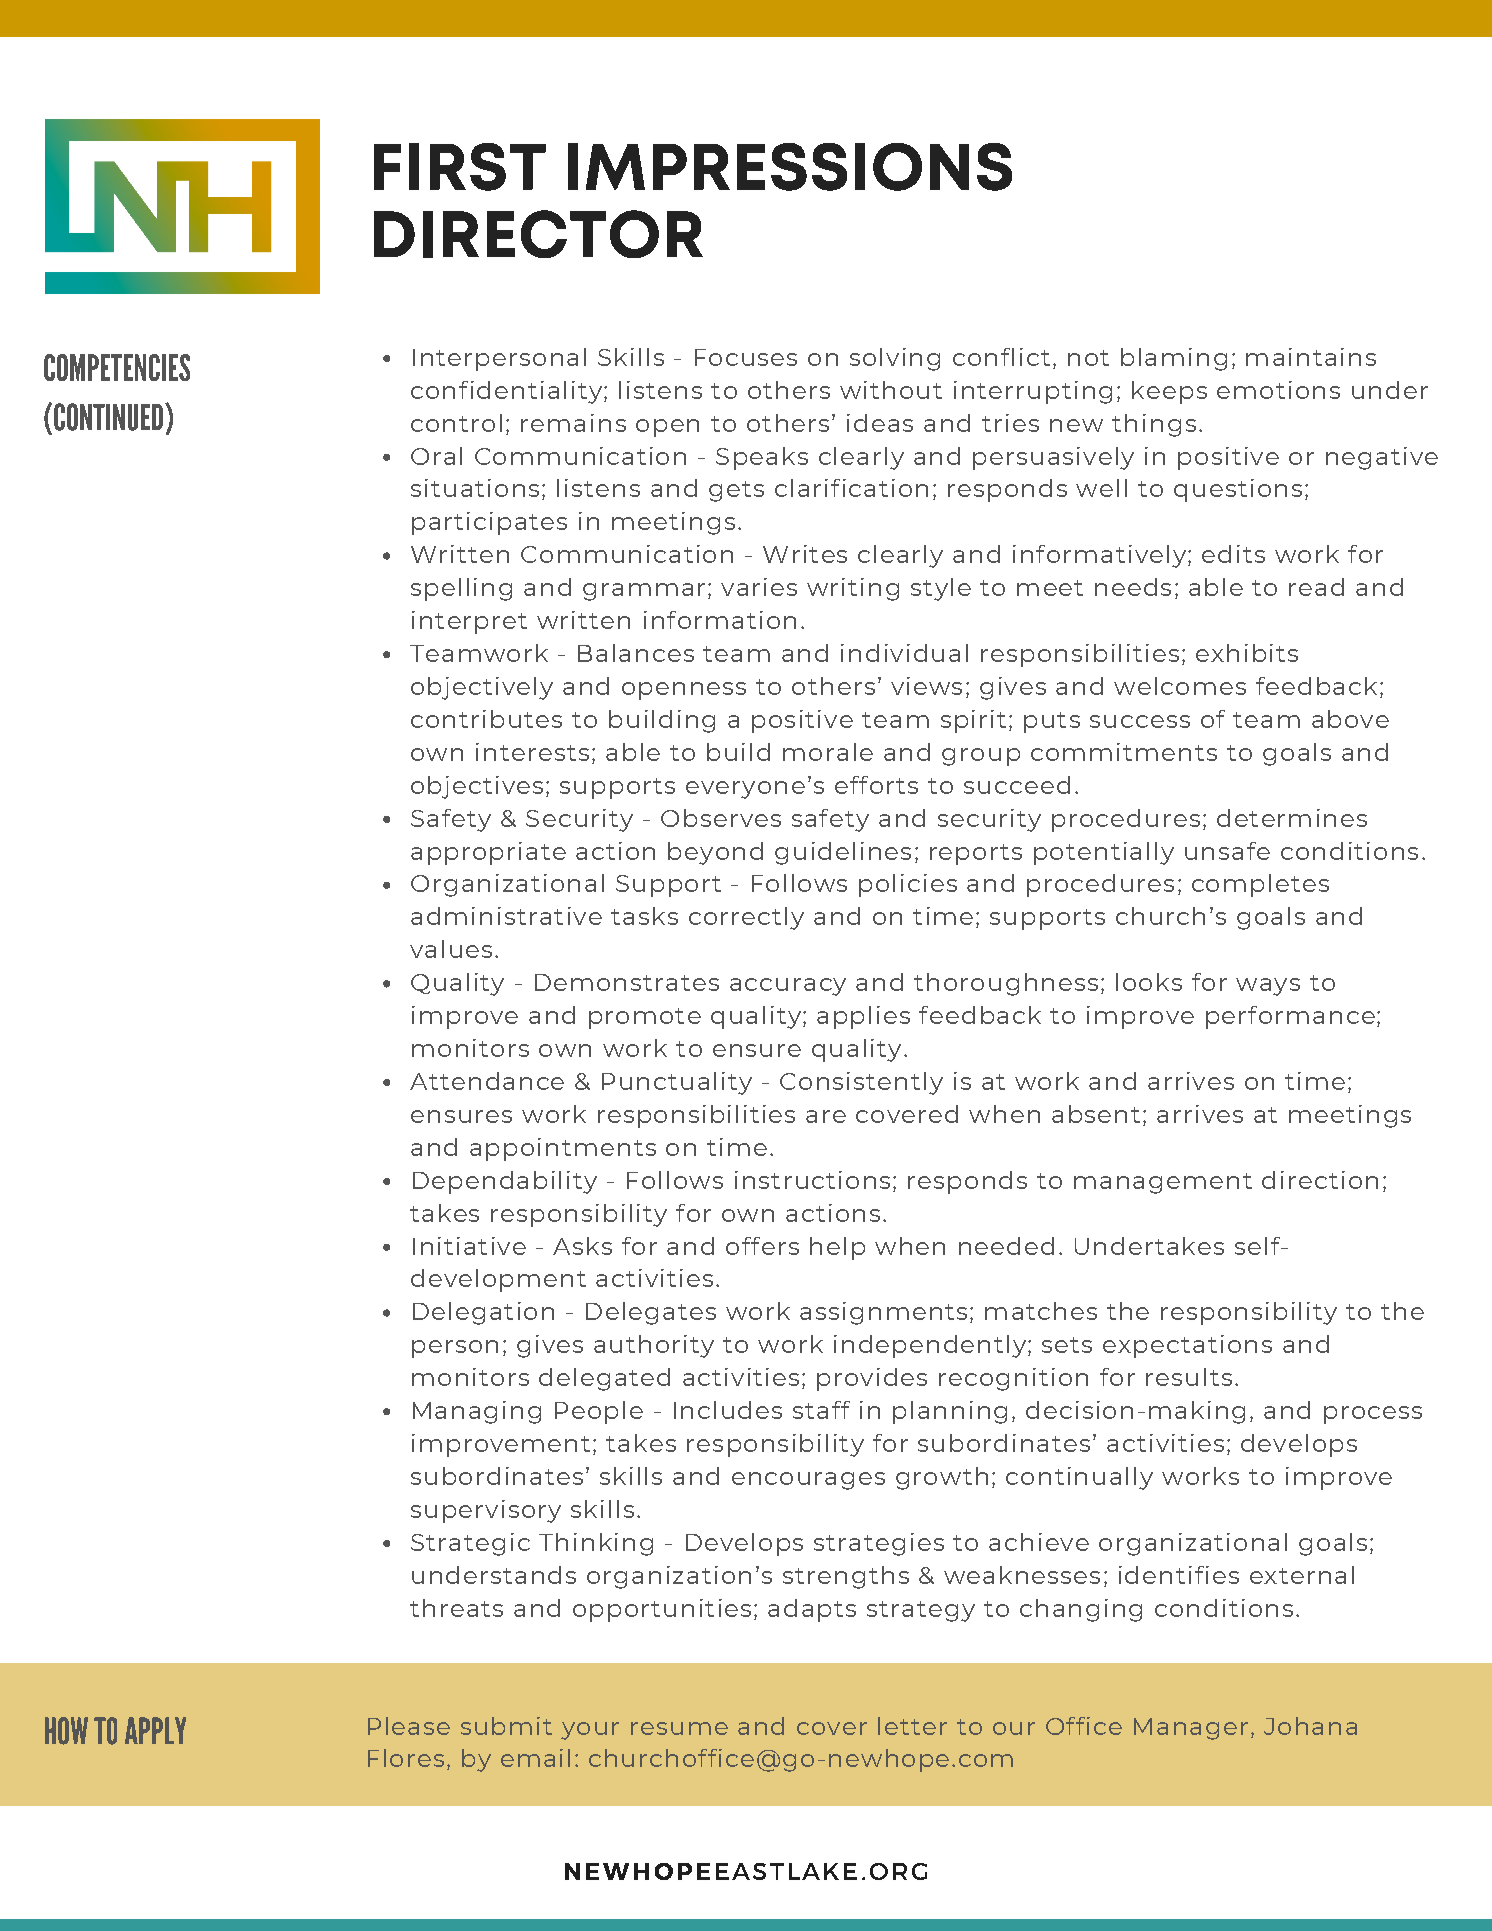 The height and width of the screenshot is (1931, 1492). What do you see at coordinates (1174, 359) in the screenshot?
I see `blaming` at bounding box center [1174, 359].
